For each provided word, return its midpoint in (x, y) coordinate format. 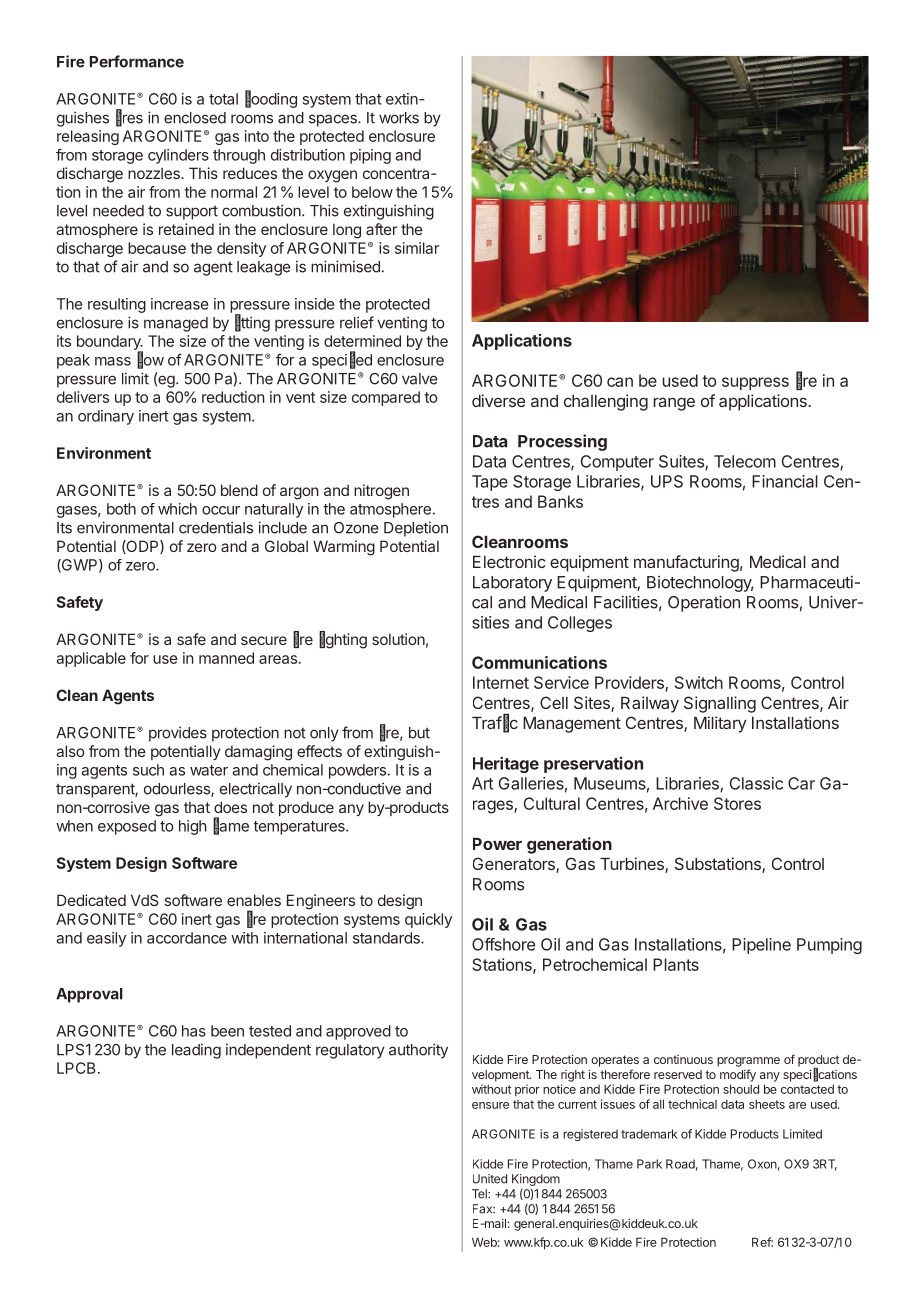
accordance (187, 938)
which (177, 509)
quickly (428, 920)
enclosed (195, 118)
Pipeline (761, 946)
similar (417, 248)
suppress (755, 383)
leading (196, 1051)
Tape (490, 483)
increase (179, 304)
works (399, 118)
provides (178, 734)
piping (370, 156)
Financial (785, 481)
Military (720, 724)
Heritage (506, 764)
